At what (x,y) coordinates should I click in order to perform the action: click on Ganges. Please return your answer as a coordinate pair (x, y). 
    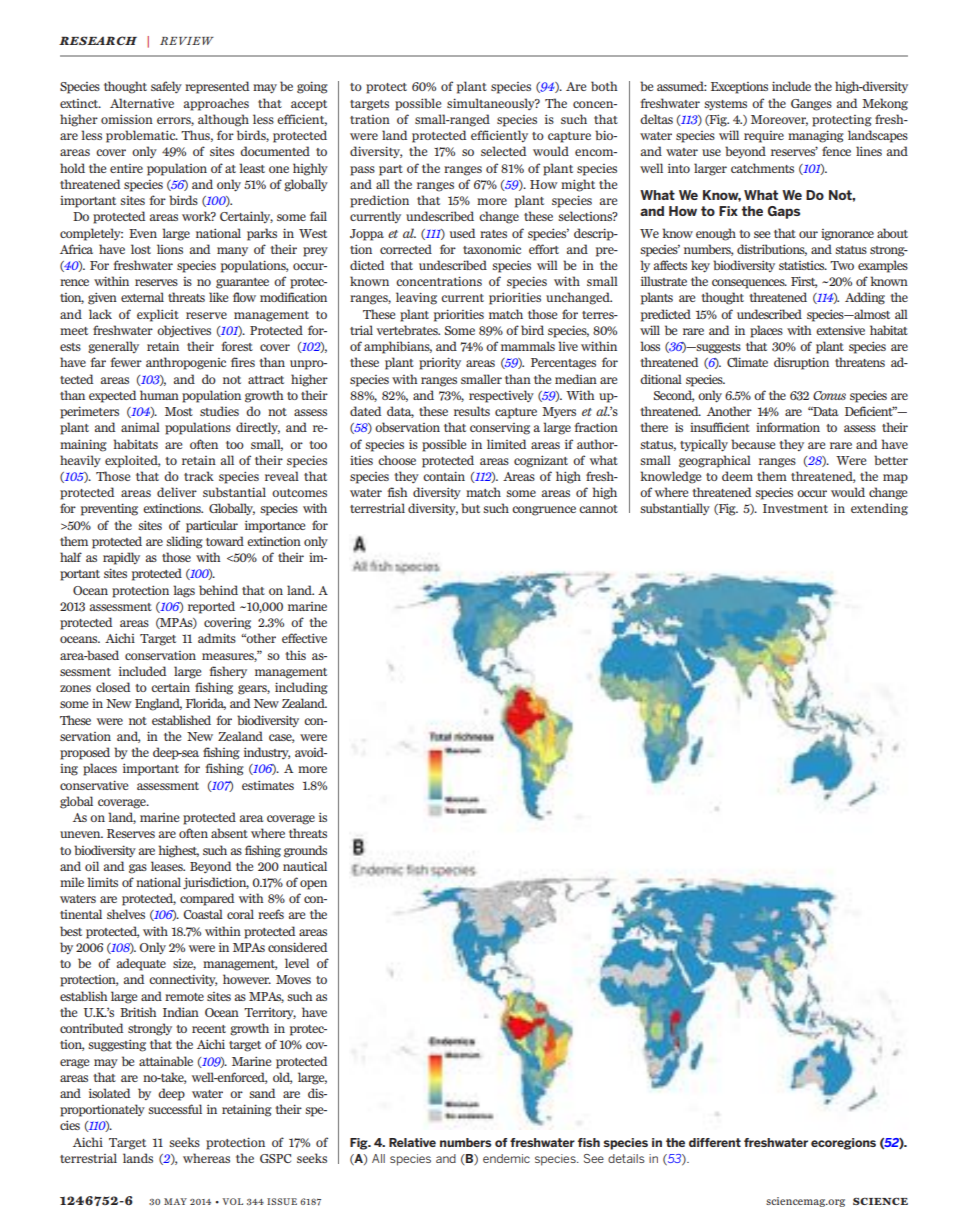
    Looking at the image, I should click on (811, 105).
